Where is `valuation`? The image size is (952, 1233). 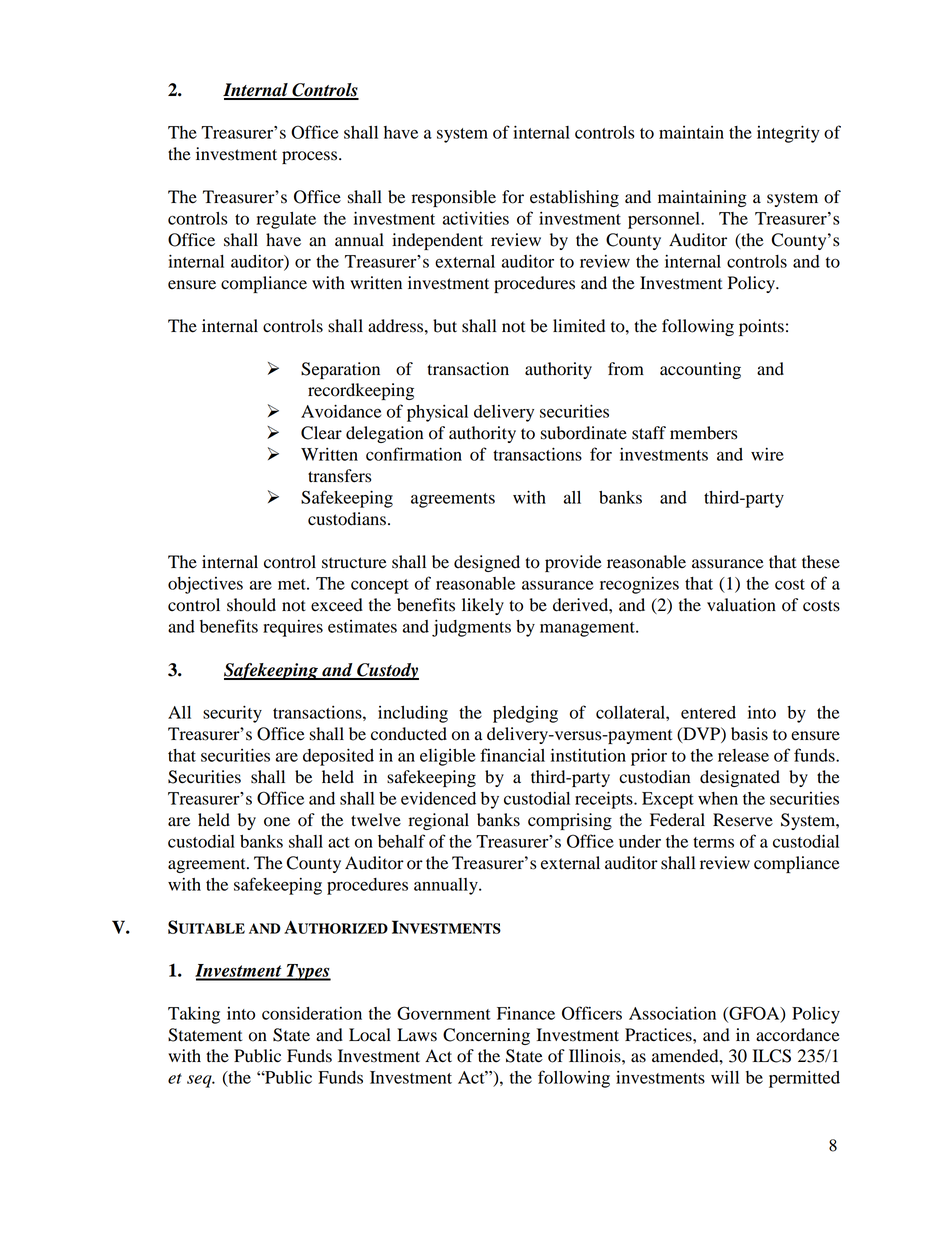
valuation is located at coordinates (741, 605).
